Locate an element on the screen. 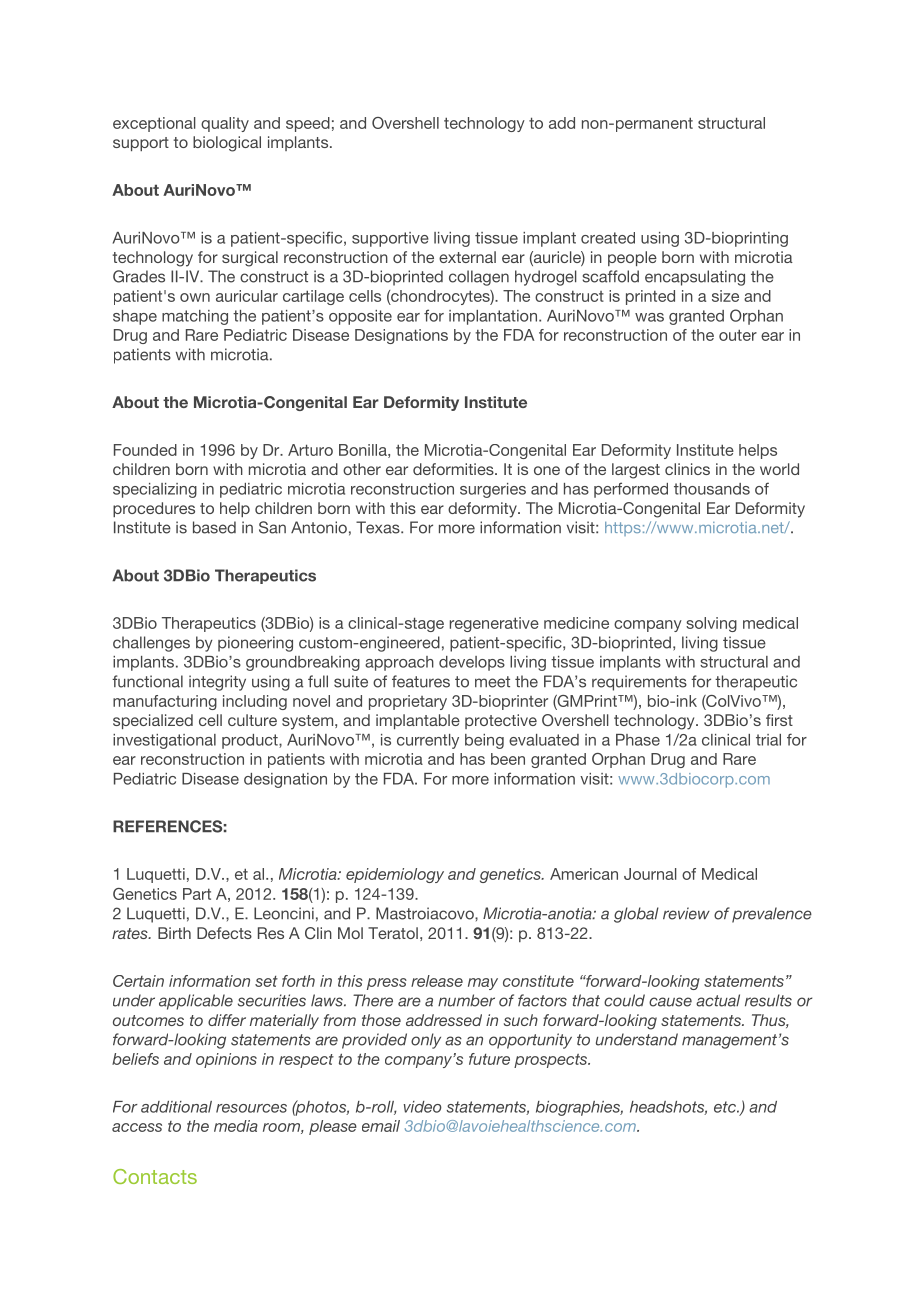 The width and height of the screenshot is (924, 1308). actual is located at coordinates (718, 1000).
